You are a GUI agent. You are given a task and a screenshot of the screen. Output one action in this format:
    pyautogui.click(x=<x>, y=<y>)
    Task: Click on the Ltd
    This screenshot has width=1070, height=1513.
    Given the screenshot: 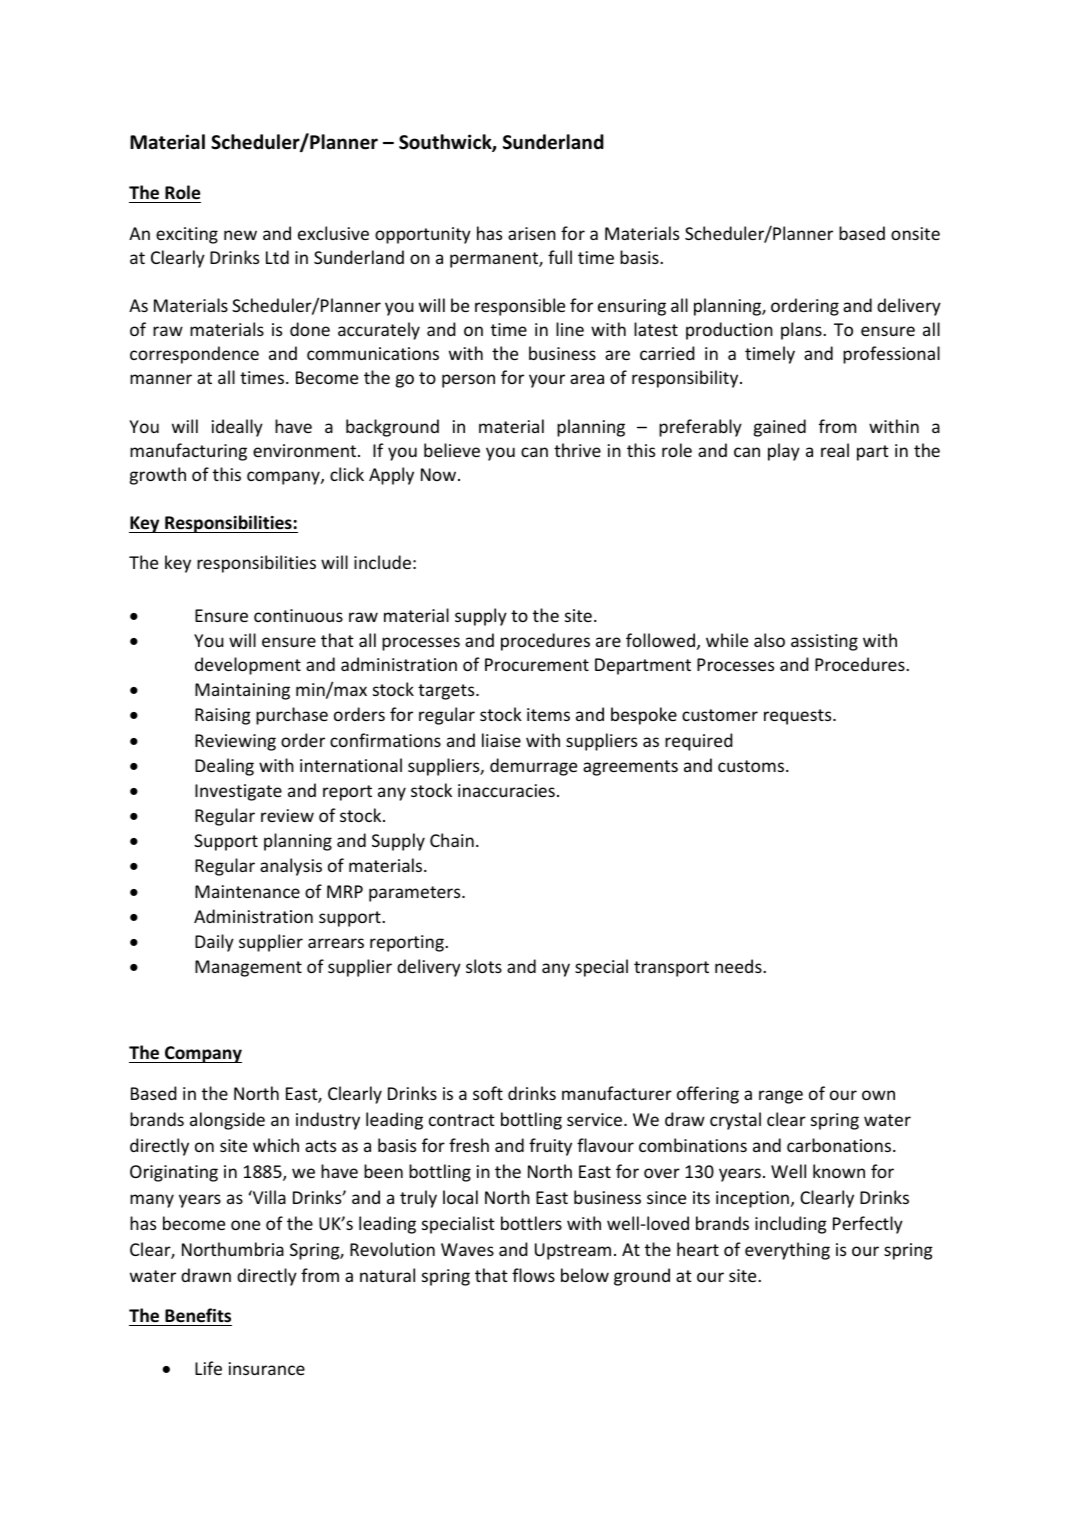 What is the action you would take?
    pyautogui.click(x=277, y=257)
